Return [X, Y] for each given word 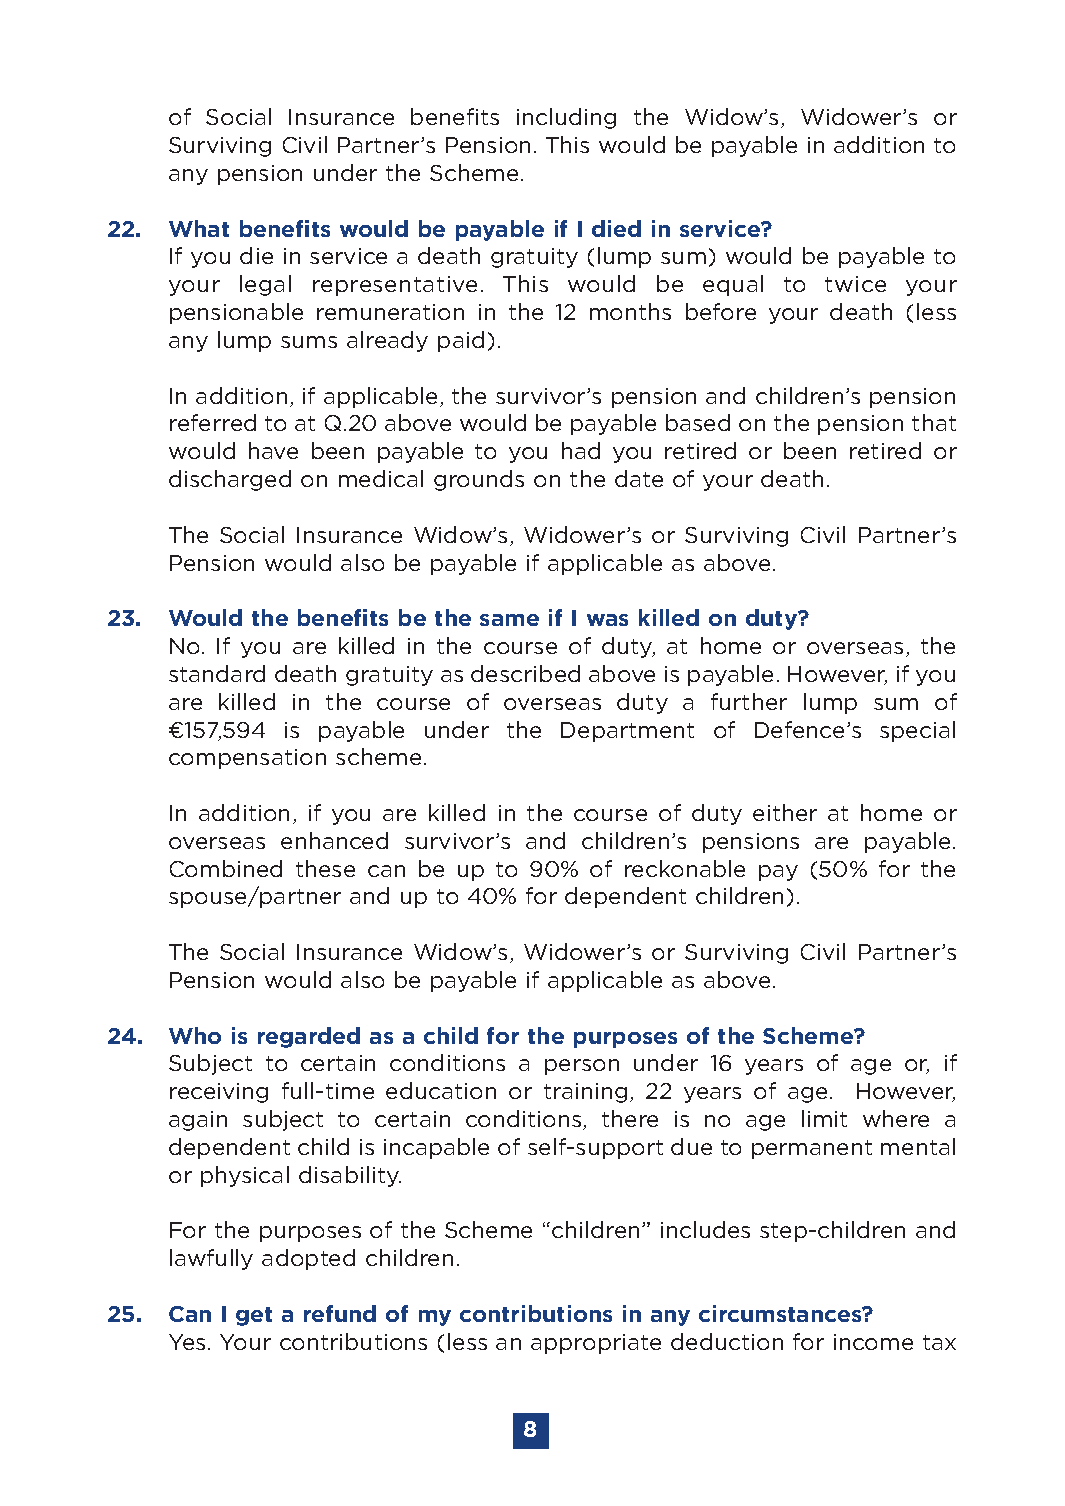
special [917, 731]
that [934, 422]
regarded [309, 1037]
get [254, 1316]
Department [627, 732]
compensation [247, 759]
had [581, 450]
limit [824, 1118]
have [273, 450]
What [199, 228]
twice [855, 284]
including [566, 118]
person [582, 1067]
